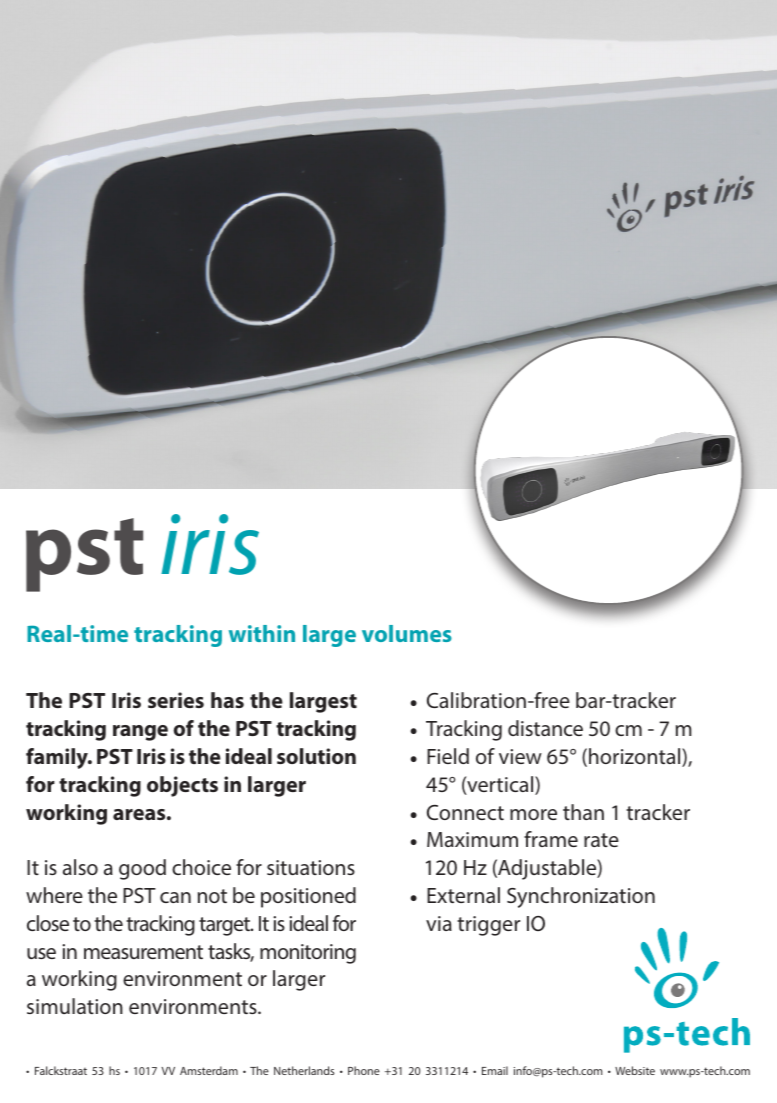 The image size is (777, 1103). Describe the element at coordinates (545, 728) in the screenshot. I see `distance` at that location.
